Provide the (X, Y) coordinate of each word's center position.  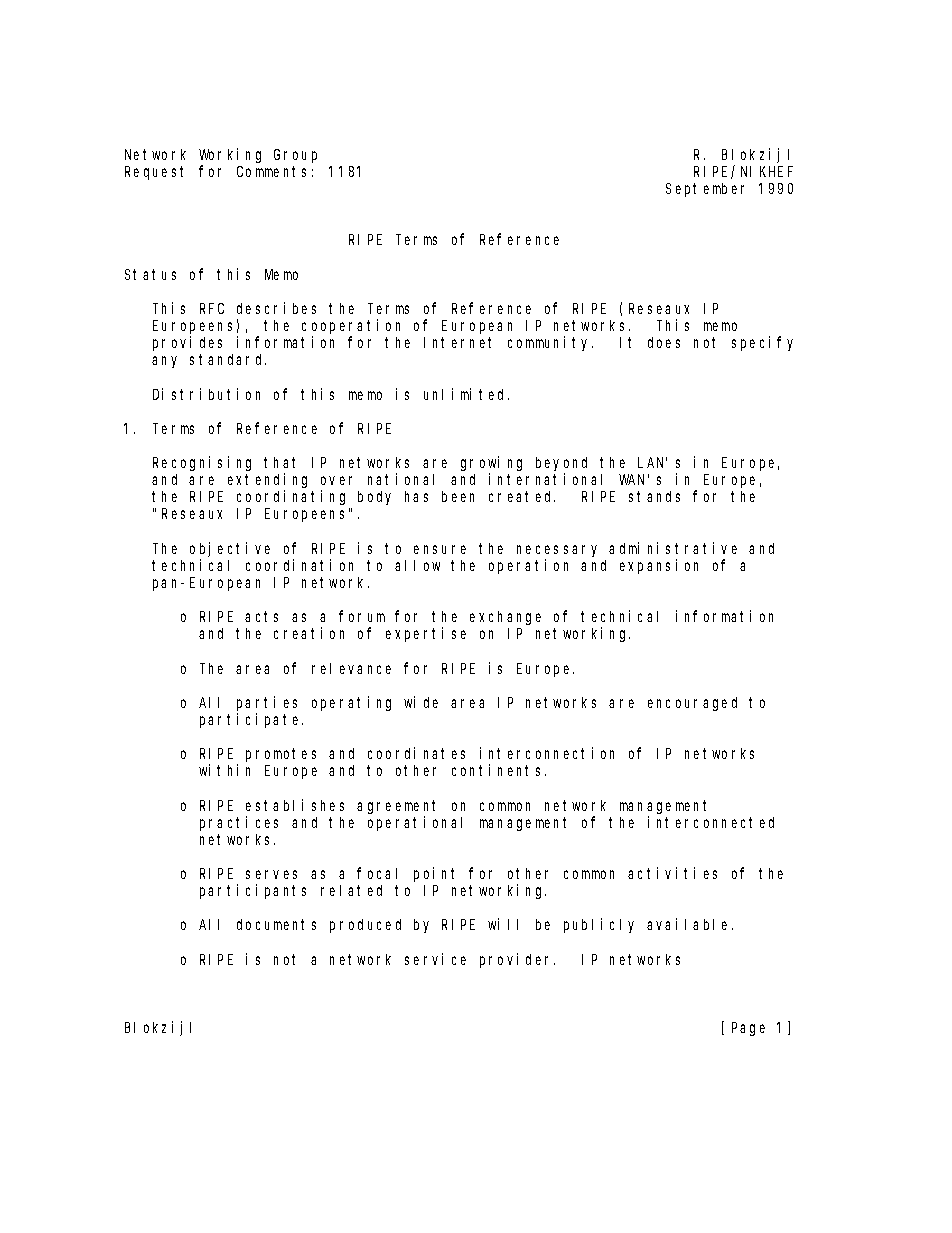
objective (230, 549)
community (550, 343)
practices (239, 823)
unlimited (466, 394)
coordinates (416, 753)
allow (417, 565)
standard (228, 359)
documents (276, 924)
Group (295, 156)
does (664, 342)
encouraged (692, 704)
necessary (557, 551)
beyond (561, 464)
